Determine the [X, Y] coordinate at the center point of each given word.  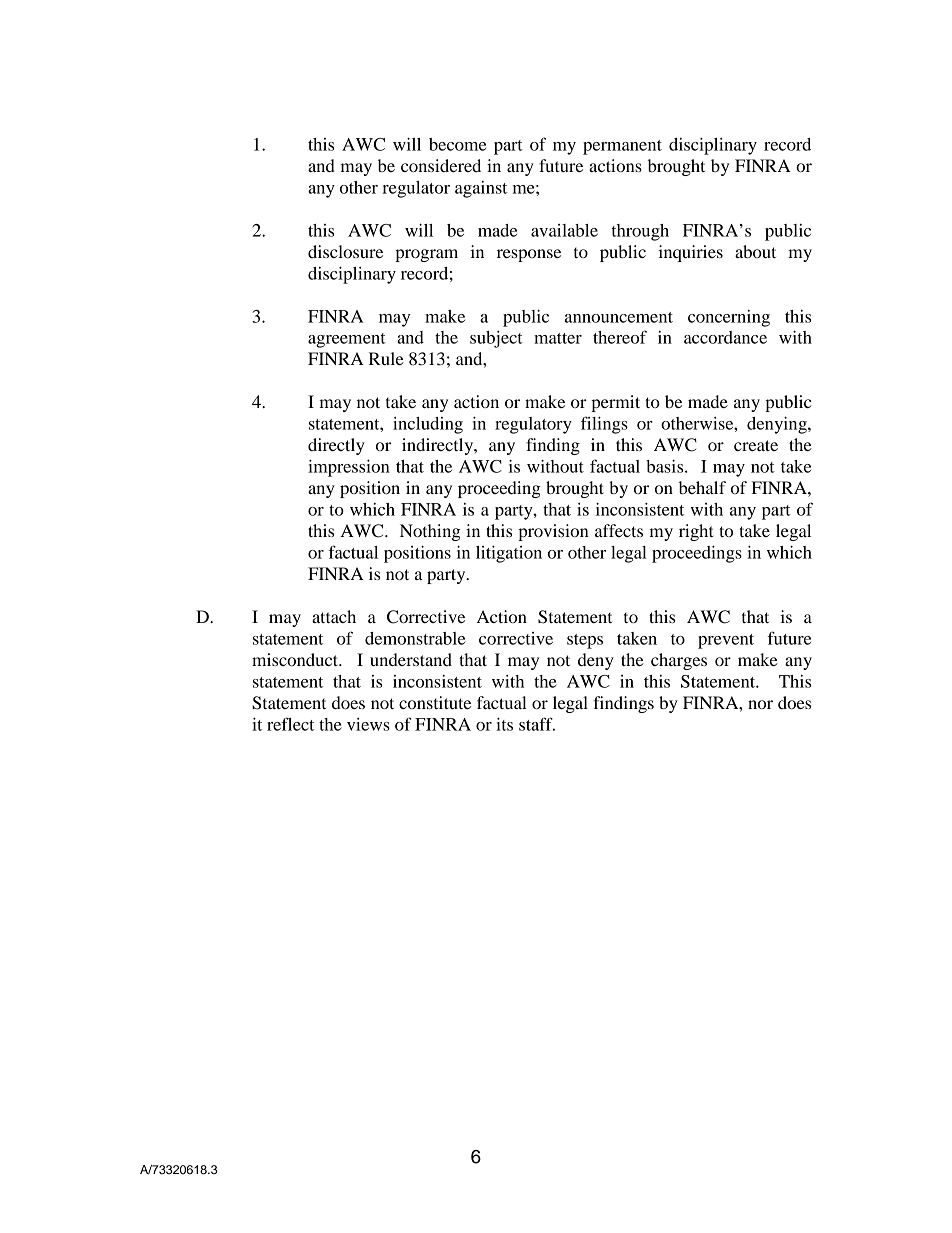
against [481, 189]
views [368, 724]
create [756, 445]
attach [334, 616]
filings [604, 425]
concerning [729, 318]
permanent [622, 147]
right [696, 532]
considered [441, 165]
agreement [347, 340]
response [529, 255]
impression [349, 468]
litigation [509, 554]
